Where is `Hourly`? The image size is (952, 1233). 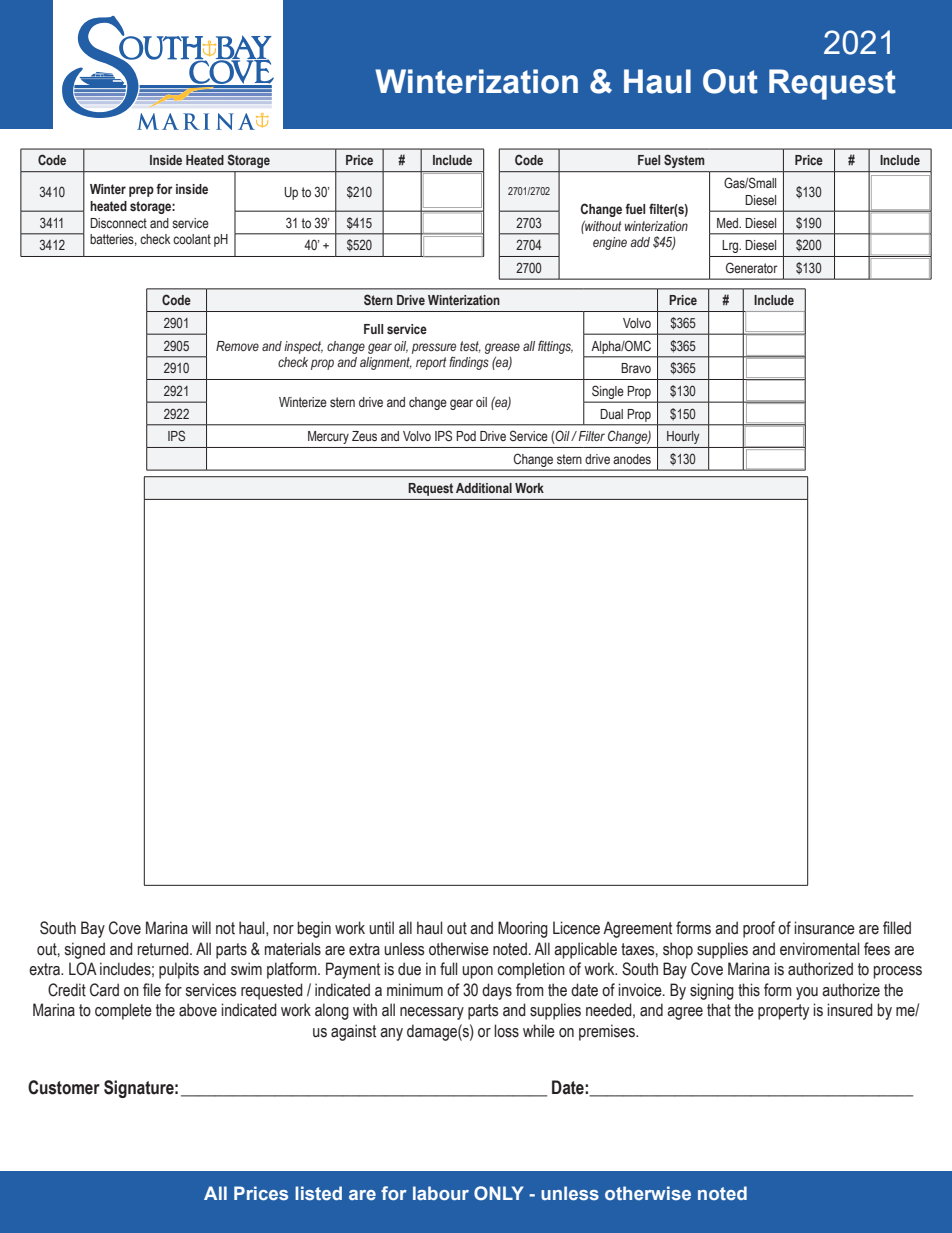 Hourly is located at coordinates (683, 437).
